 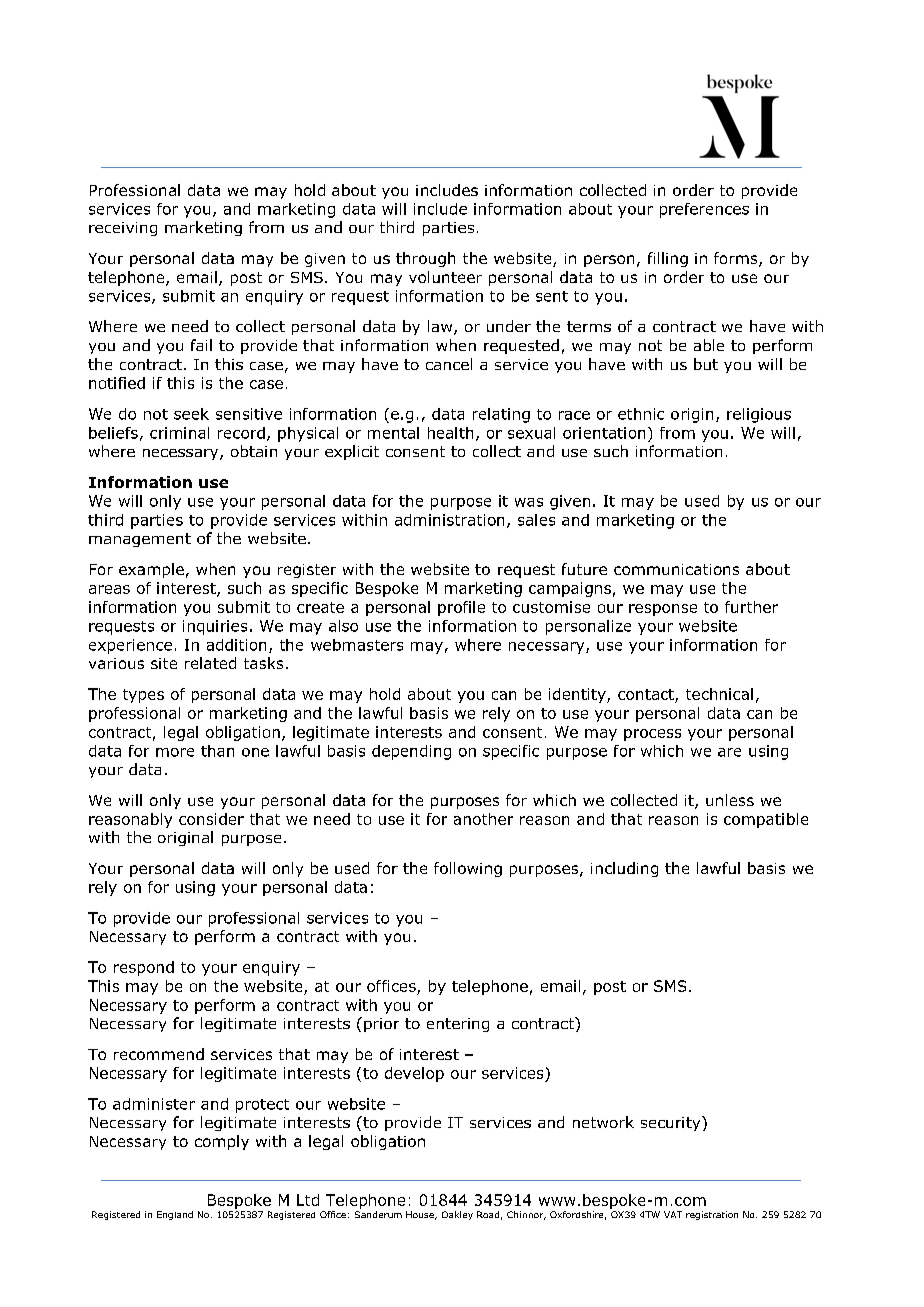 What do you see at coordinates (143, 696) in the screenshot?
I see `types` at bounding box center [143, 696].
